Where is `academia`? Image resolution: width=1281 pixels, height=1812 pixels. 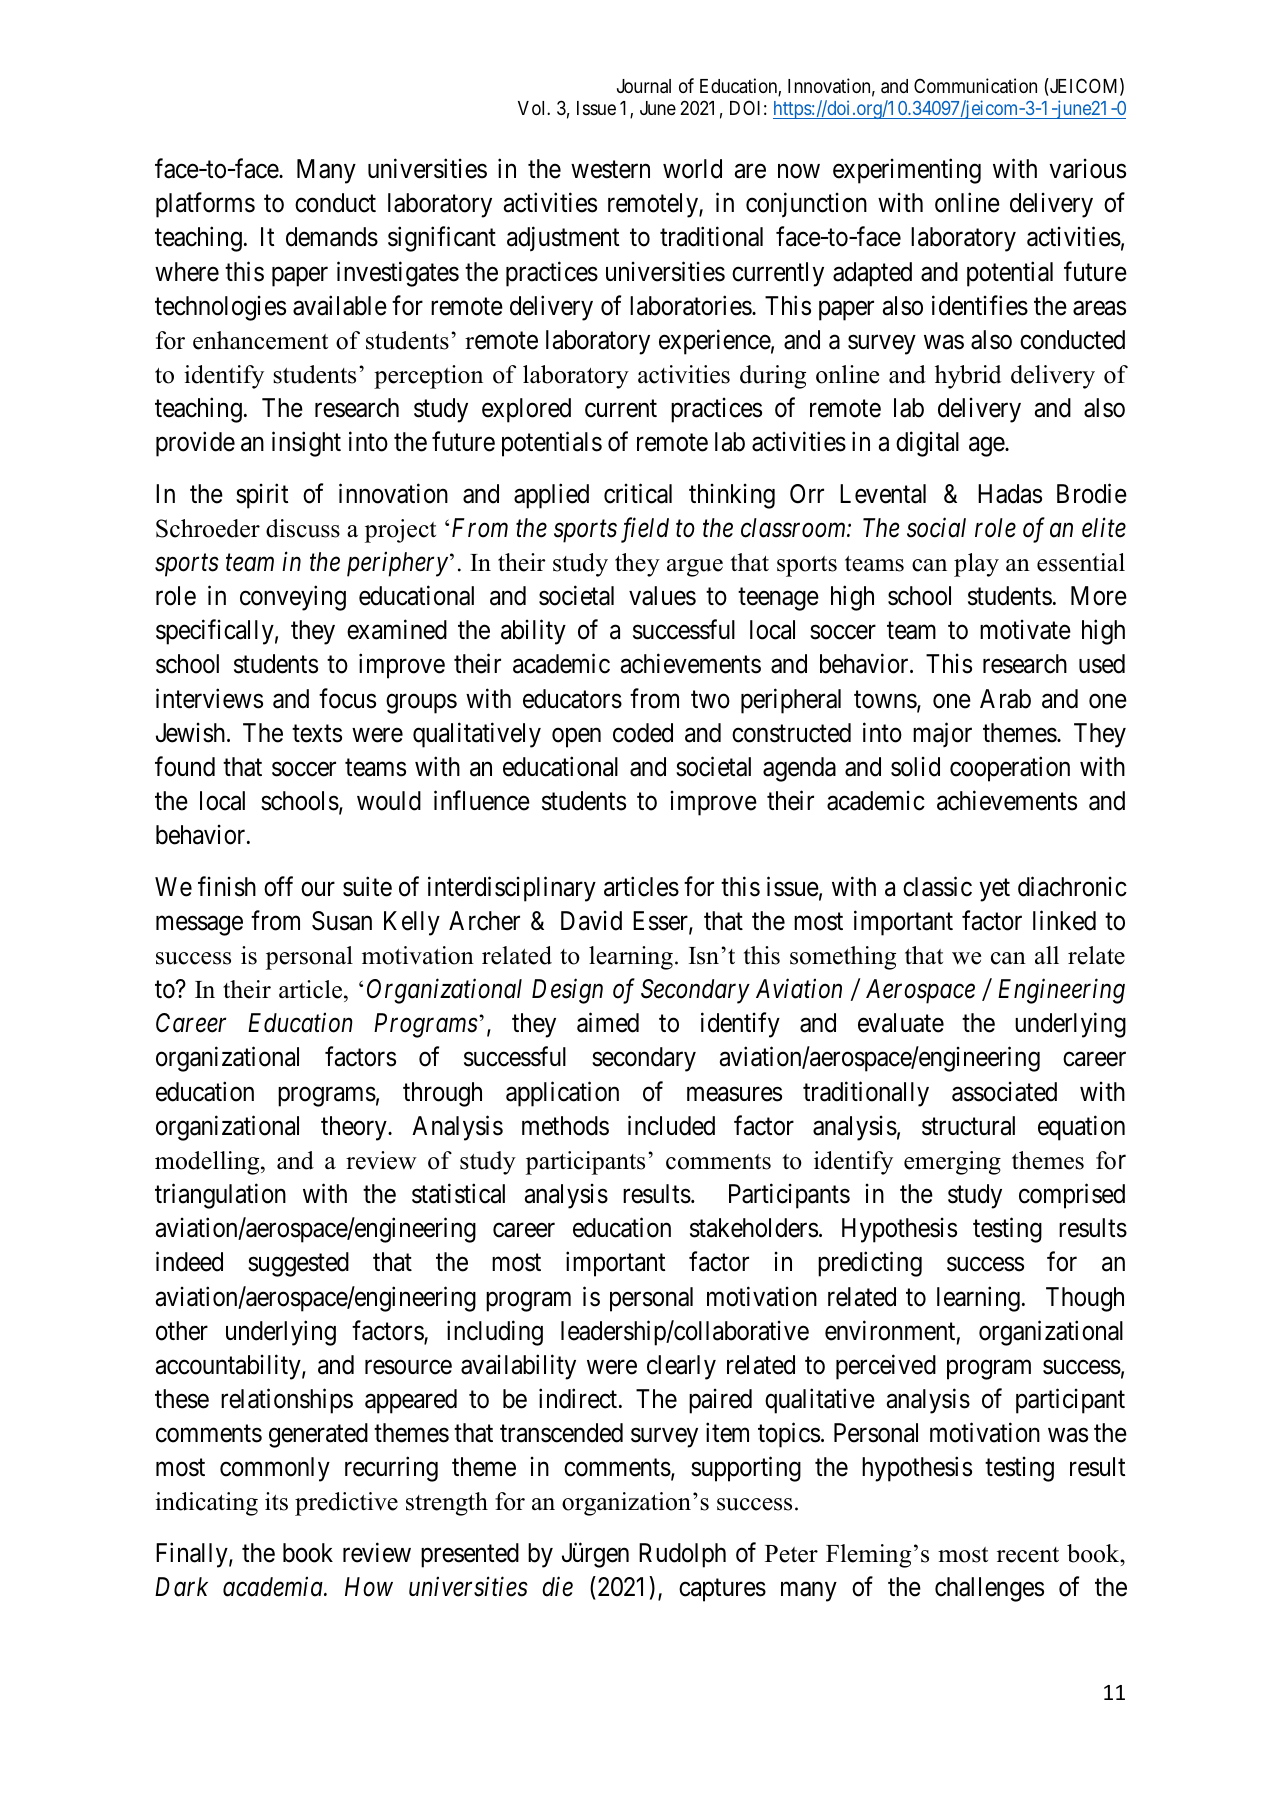
academia is located at coordinates (274, 1587).
